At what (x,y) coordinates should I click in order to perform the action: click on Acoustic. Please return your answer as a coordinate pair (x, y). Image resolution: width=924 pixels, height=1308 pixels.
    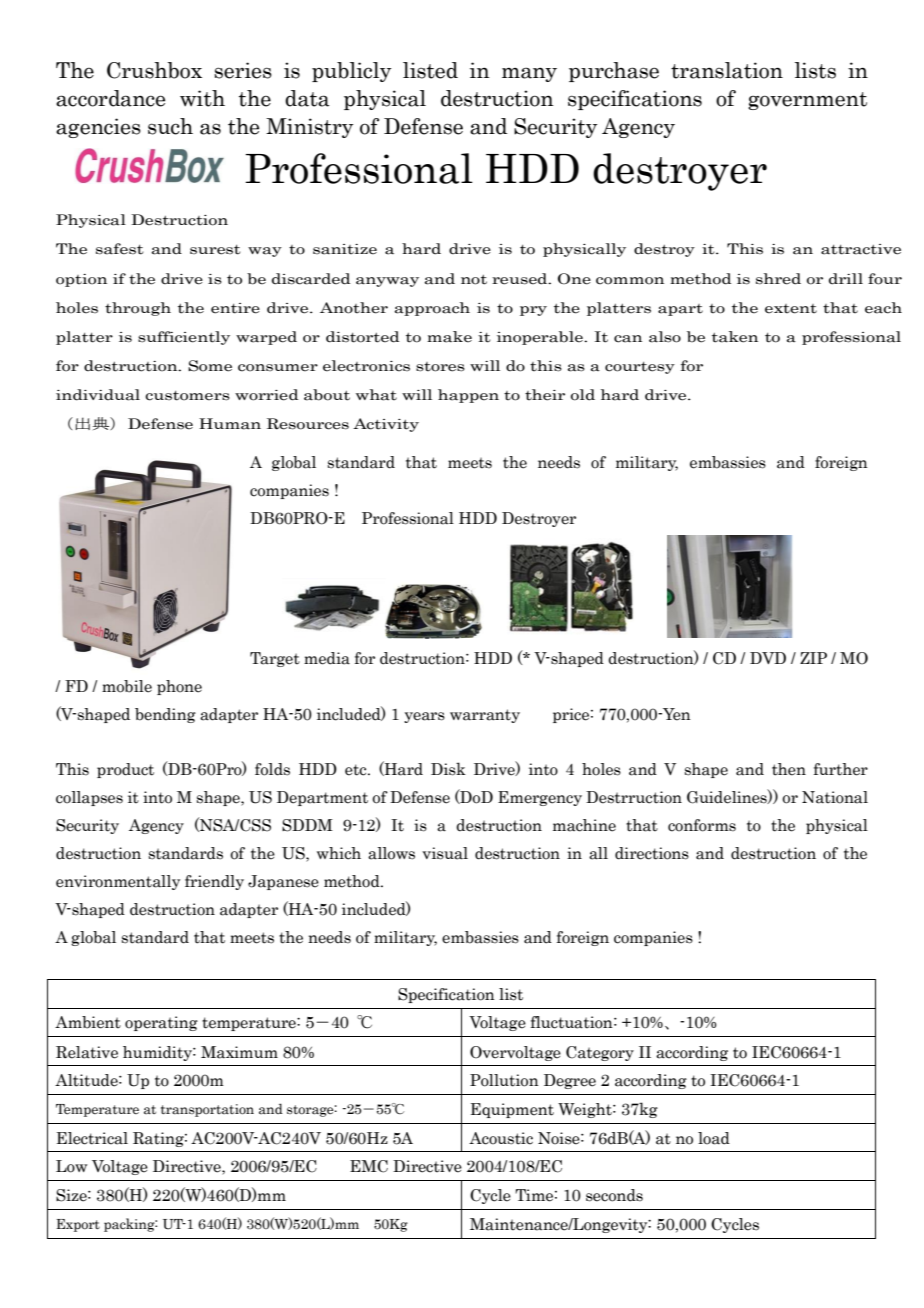
    Looking at the image, I should click on (501, 1138).
